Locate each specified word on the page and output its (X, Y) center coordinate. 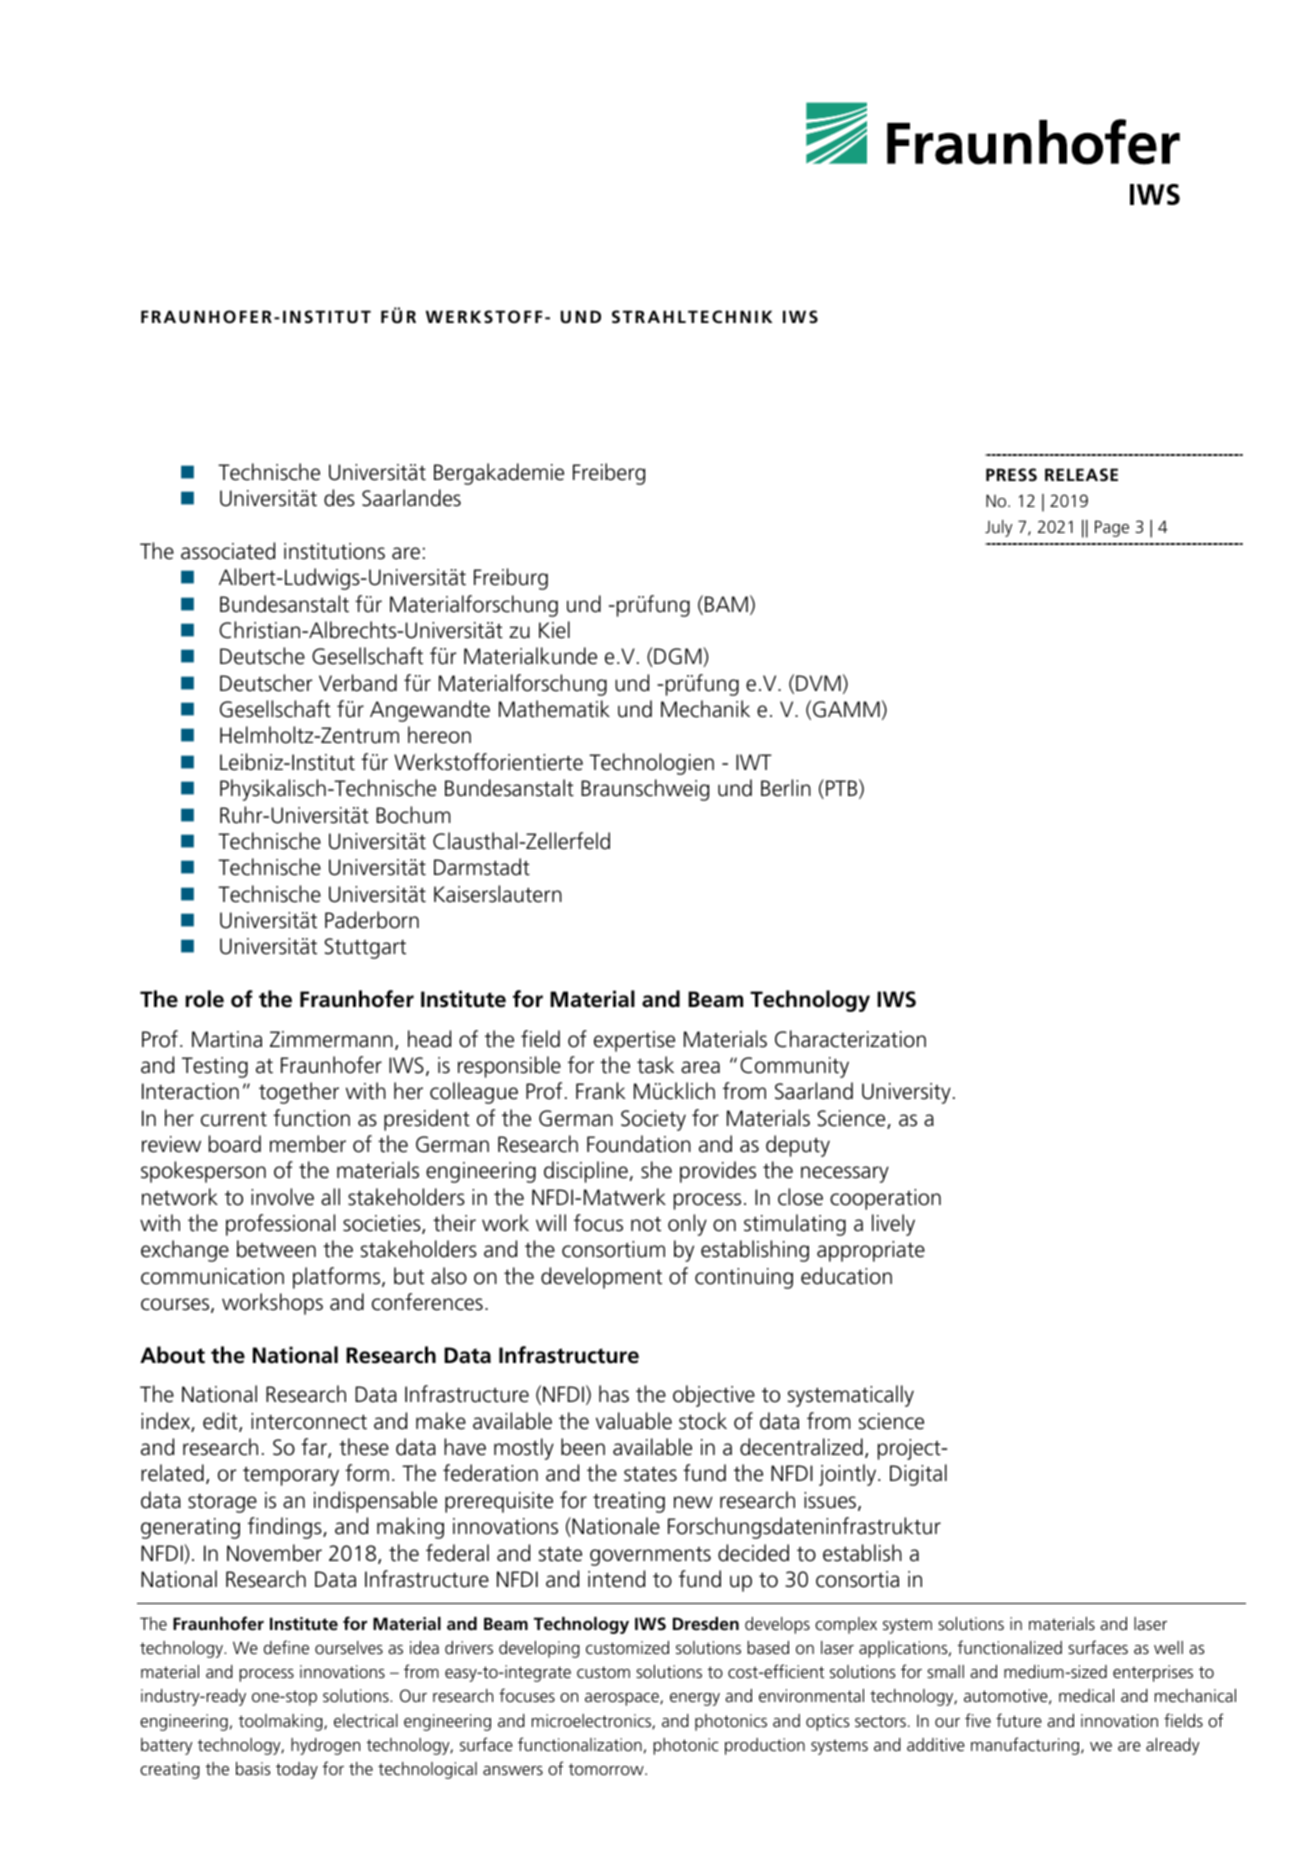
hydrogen (325, 1746)
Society (653, 1120)
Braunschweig (645, 790)
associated (228, 551)
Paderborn (372, 920)
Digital (918, 1475)
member (308, 1144)
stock (703, 1421)
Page (1112, 528)
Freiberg (609, 474)
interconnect (309, 1421)
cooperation (885, 1199)
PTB (841, 788)
